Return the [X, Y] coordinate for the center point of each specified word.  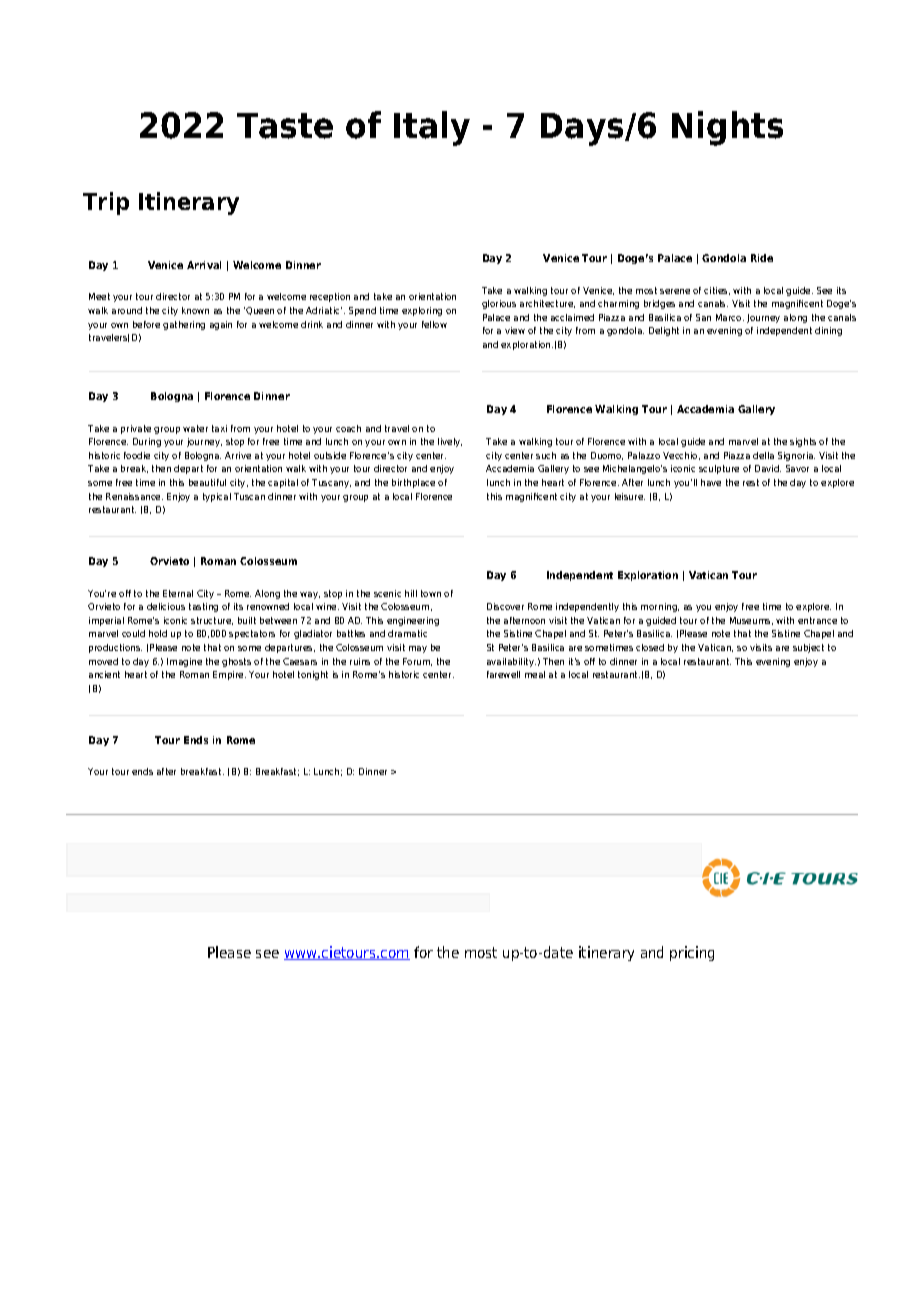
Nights [727, 128]
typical [217, 497]
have [711, 482]
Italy [432, 128]
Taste [285, 126]
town [431, 593]
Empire [229, 675]
